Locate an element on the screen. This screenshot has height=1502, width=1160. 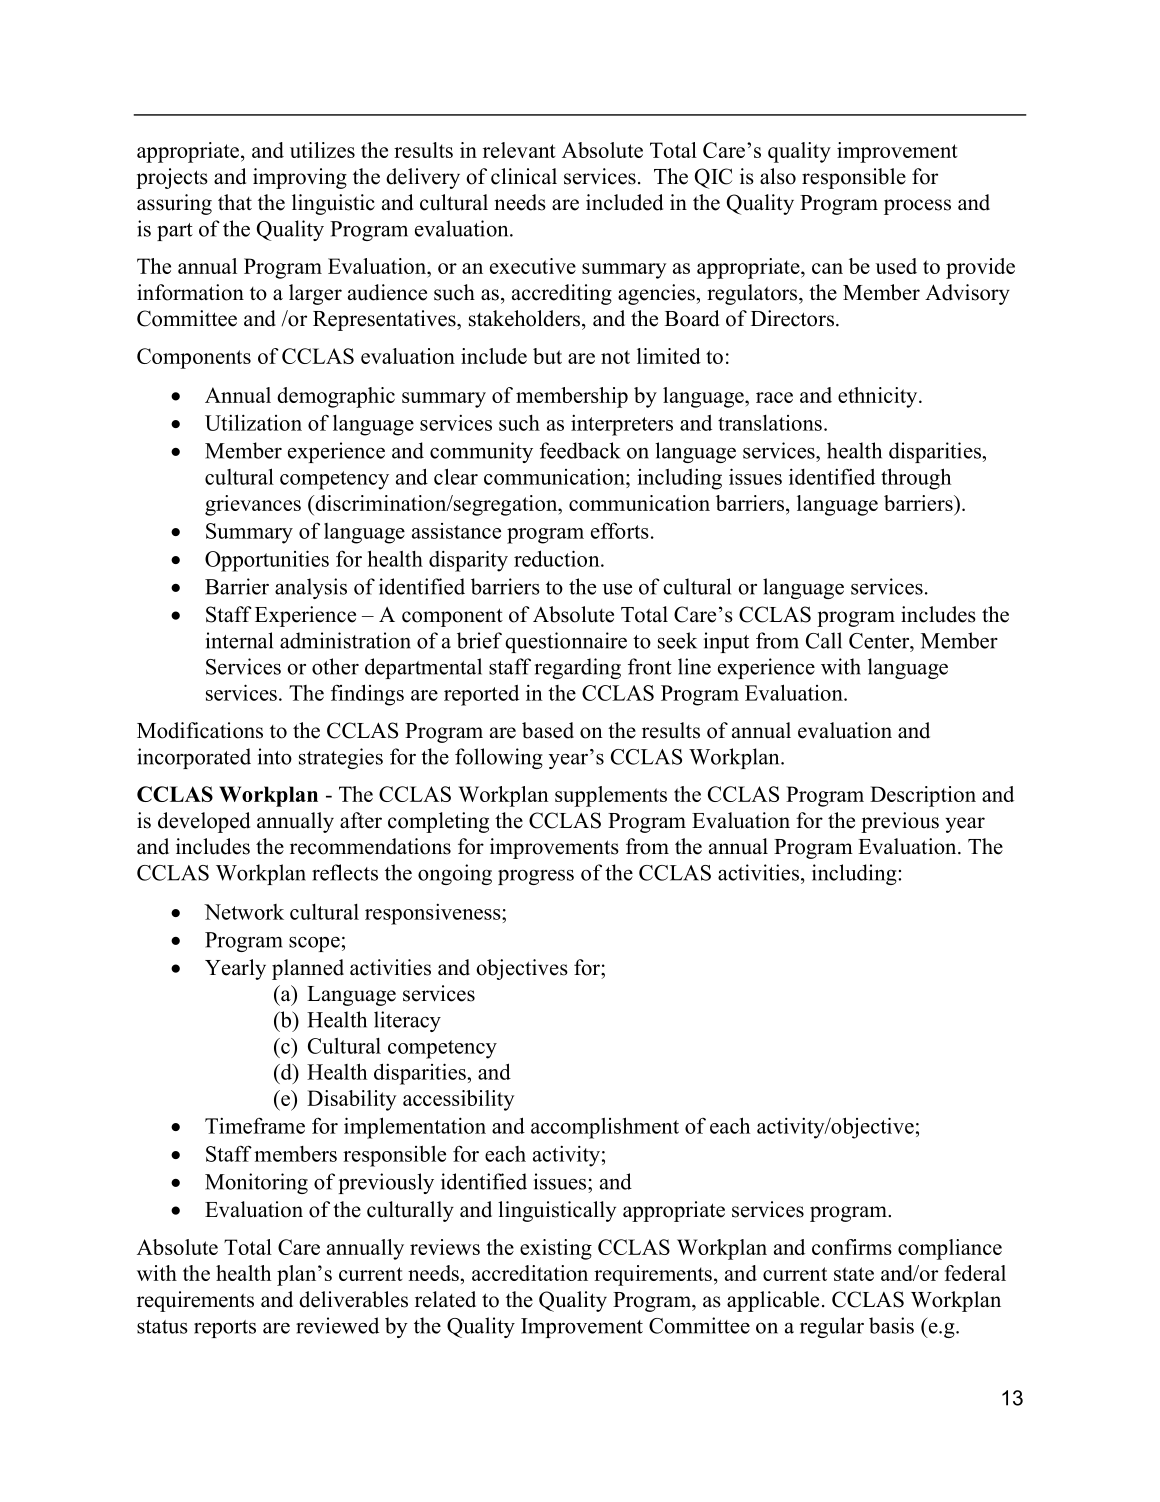
into is located at coordinates (274, 756).
